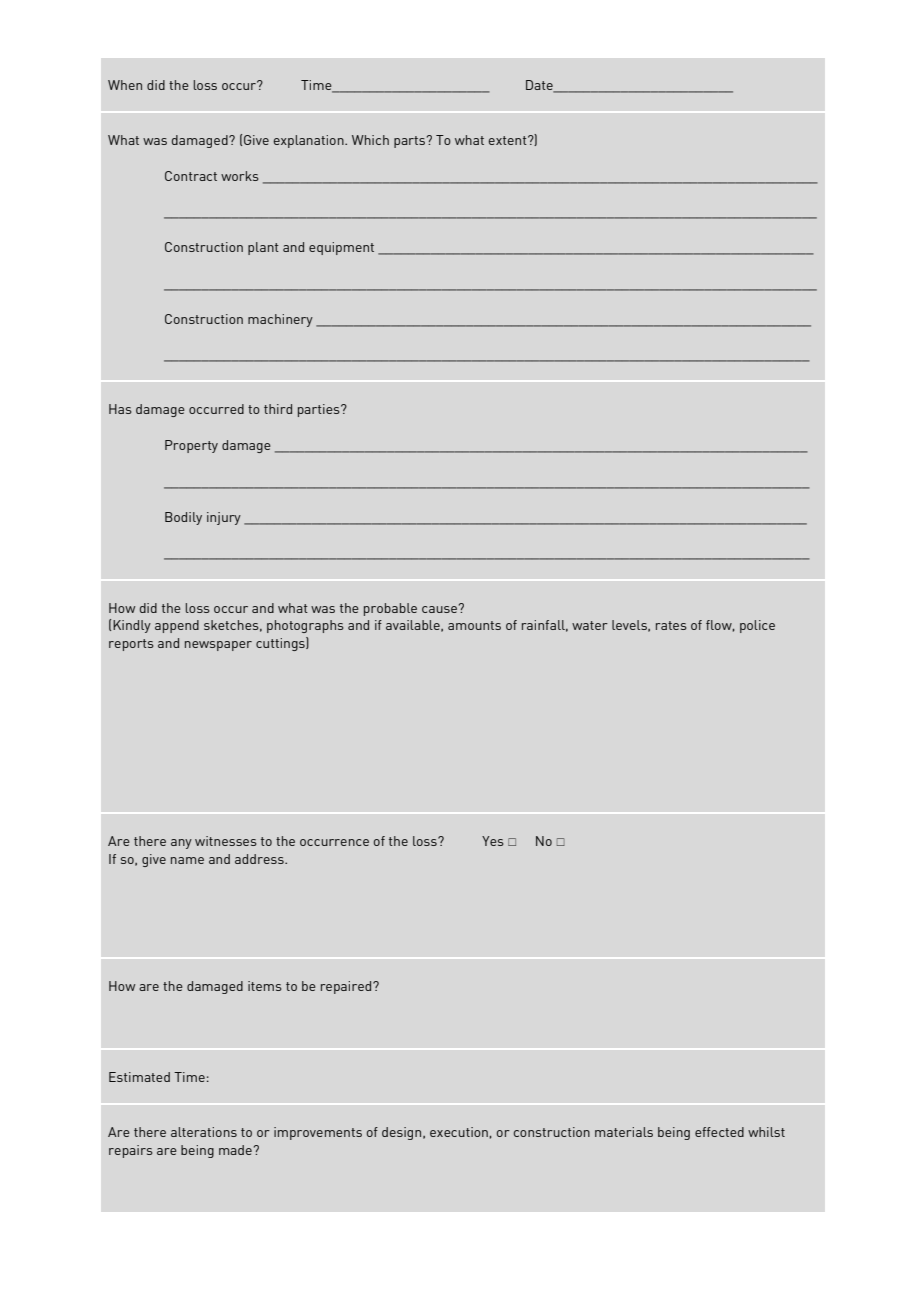 The image size is (924, 1308). Describe the element at coordinates (671, 625) in the screenshot. I see `rates` at that location.
